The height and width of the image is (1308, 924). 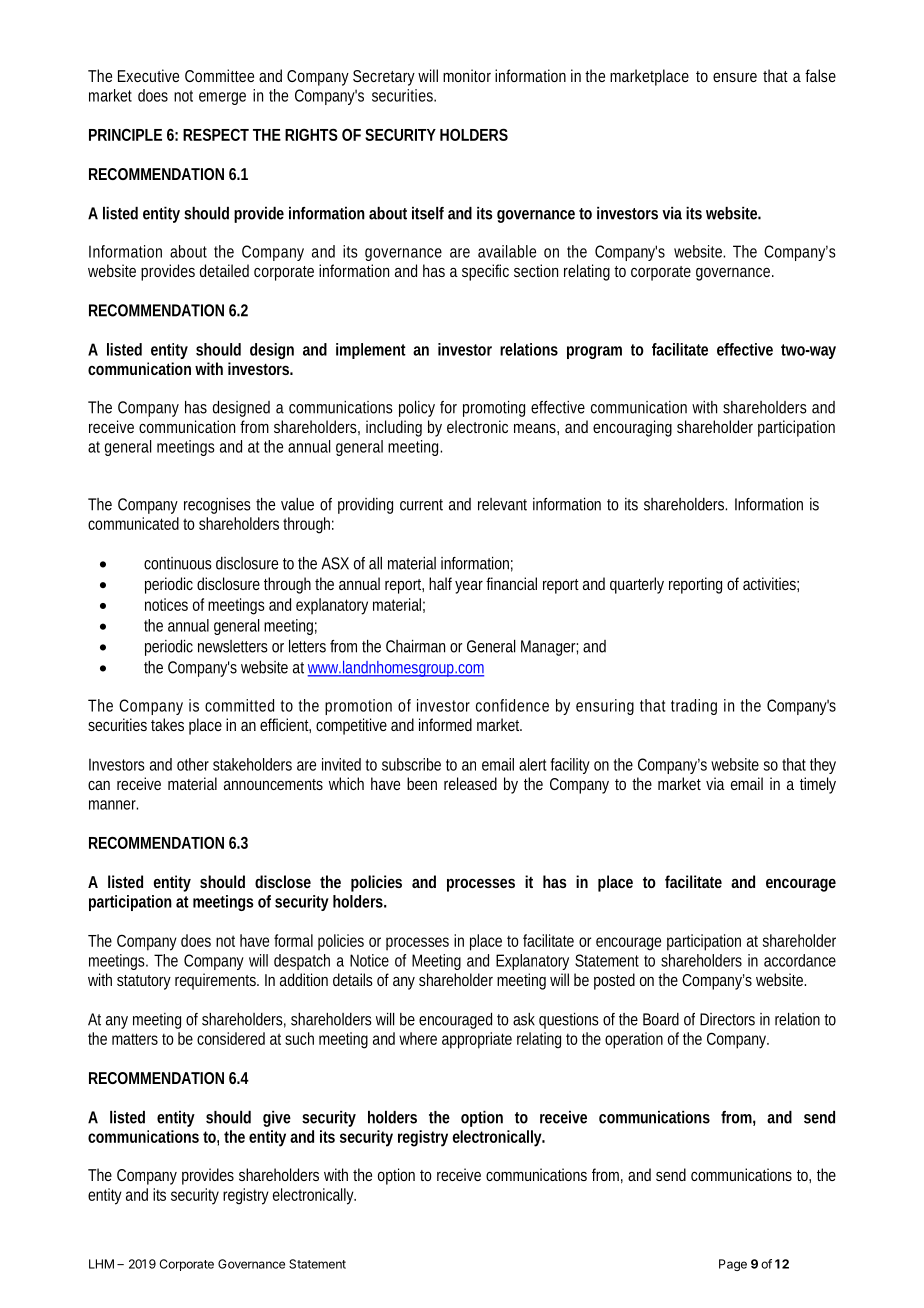 What do you see at coordinates (222, 98) in the image?
I see `emerge` at bounding box center [222, 98].
